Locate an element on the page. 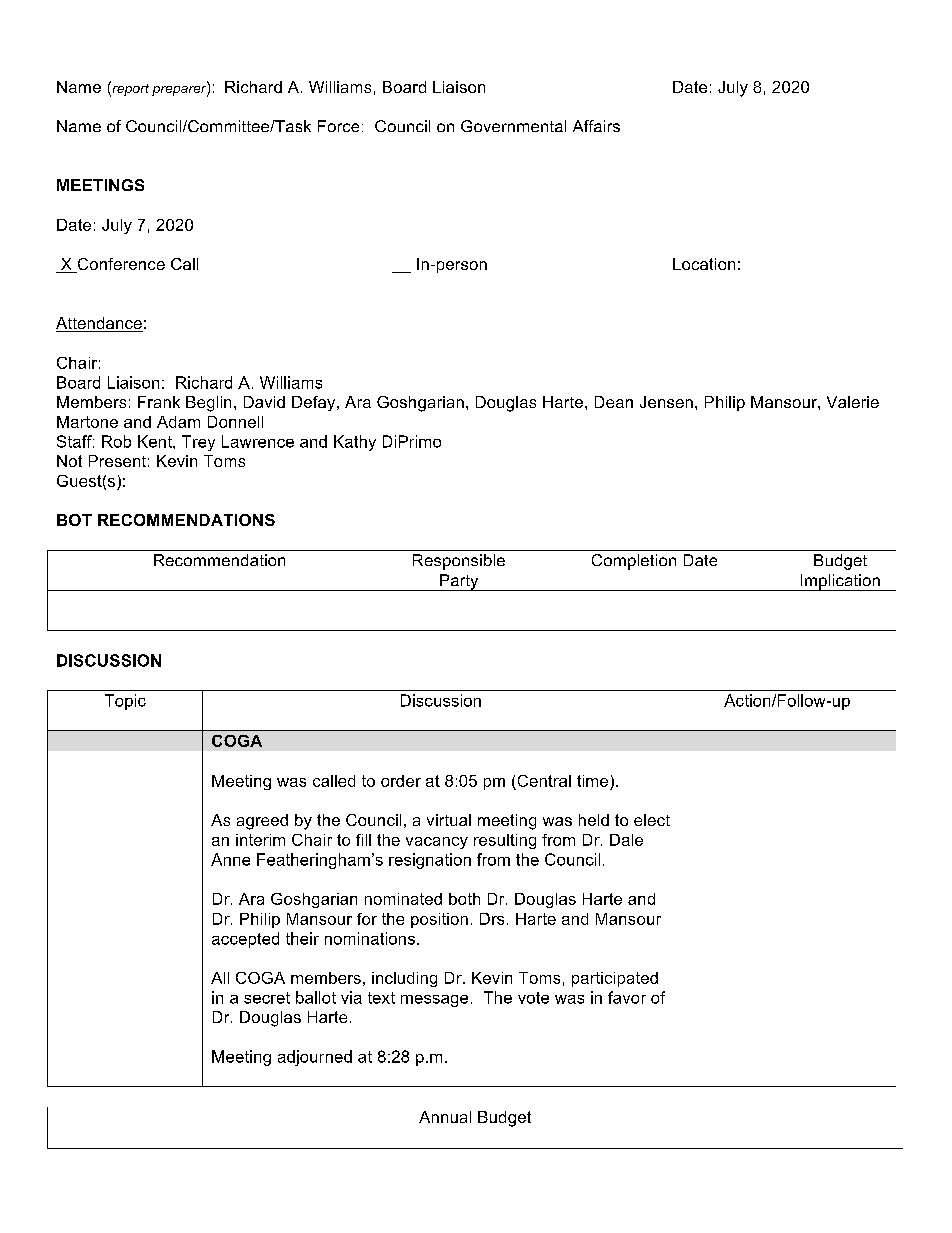  Topic is located at coordinates (125, 702).
